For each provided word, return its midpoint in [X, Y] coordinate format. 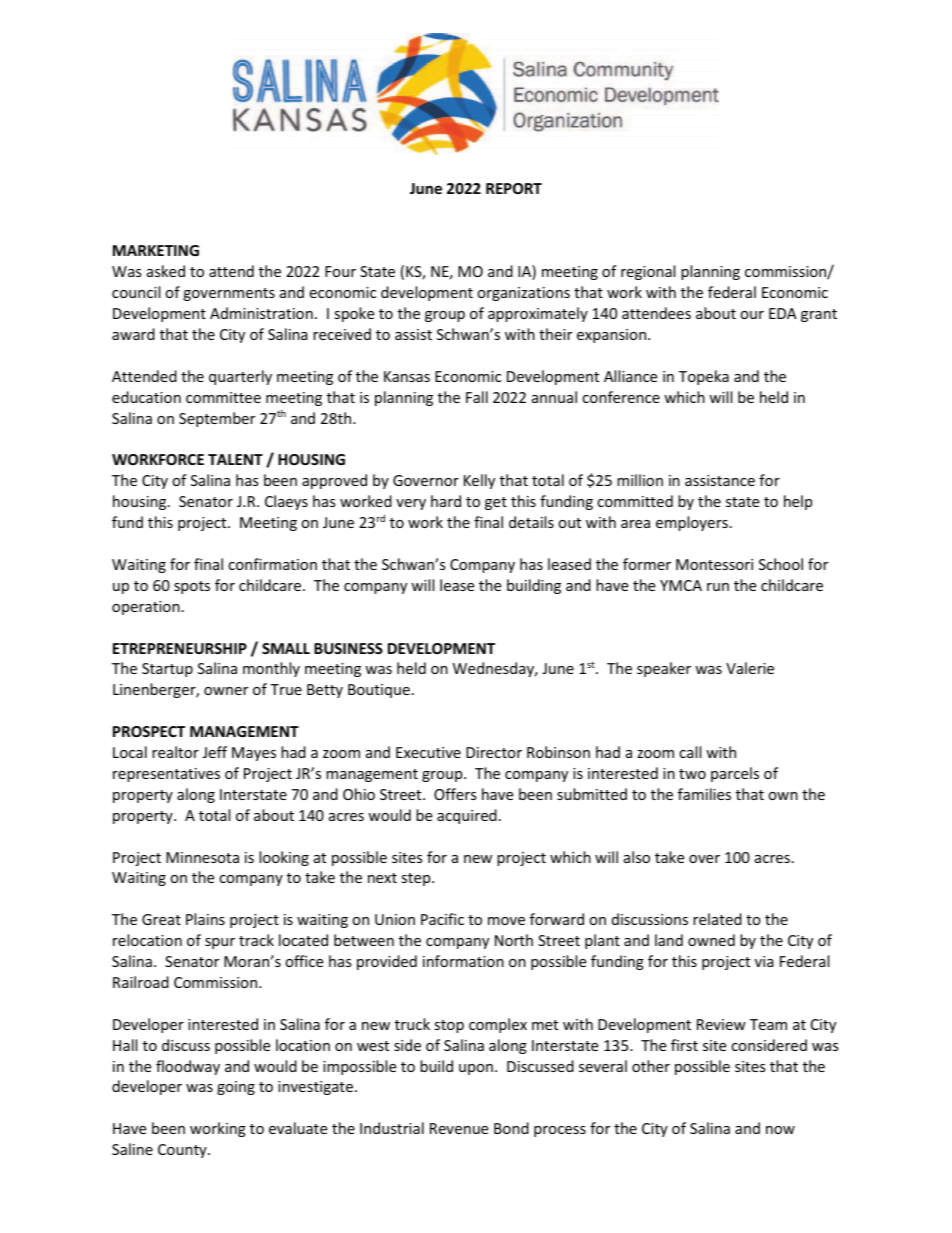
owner [226, 691]
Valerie [750, 668]
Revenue [459, 1128]
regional [648, 272]
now [780, 1130]
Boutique [379, 691]
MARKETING [156, 250]
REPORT [514, 188]
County [183, 1151]
